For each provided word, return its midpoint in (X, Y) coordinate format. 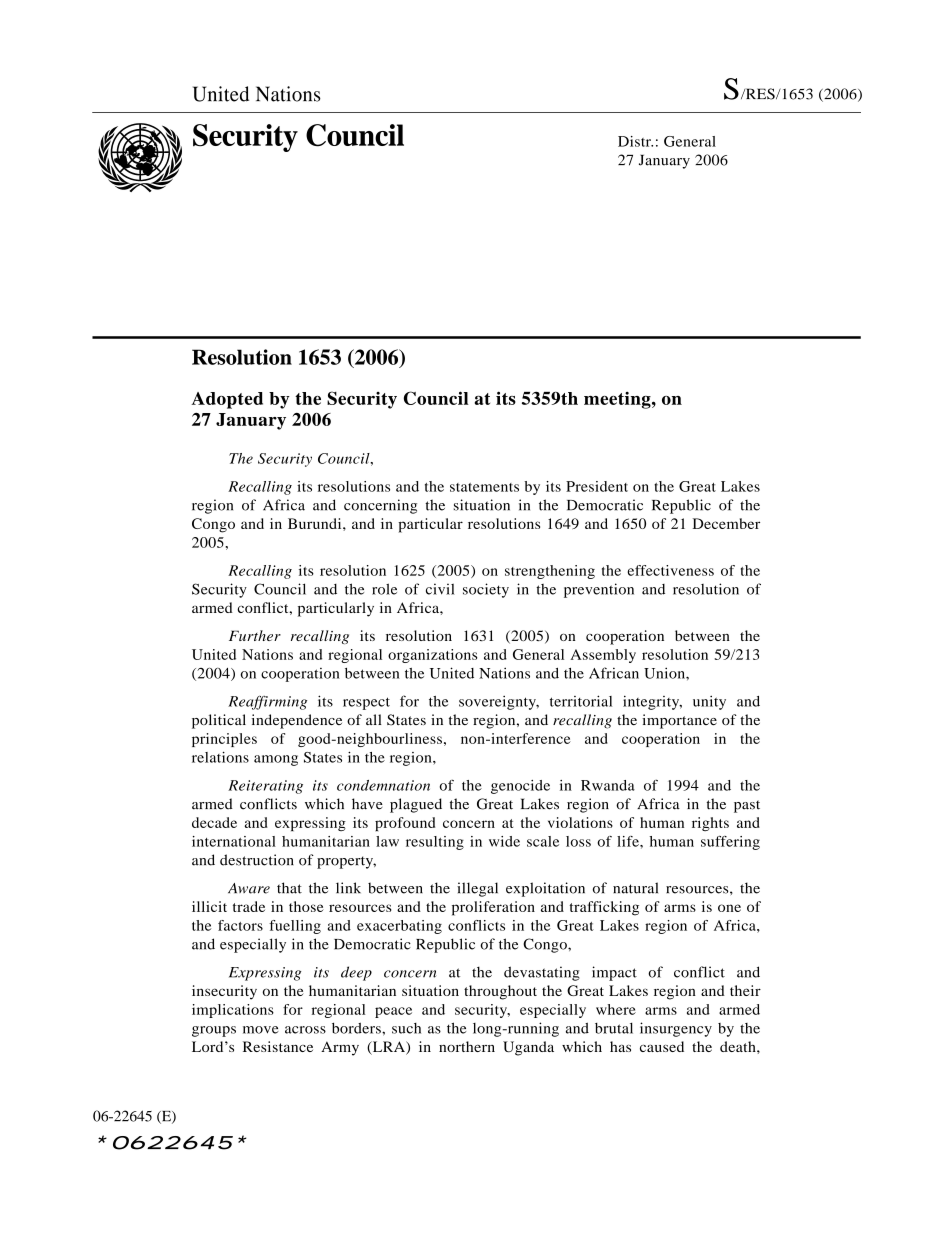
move (261, 1030)
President (597, 486)
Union (665, 673)
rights (710, 824)
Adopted (227, 400)
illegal (477, 889)
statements (484, 487)
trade (249, 906)
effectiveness (671, 570)
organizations (432, 656)
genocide (520, 787)
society (486, 590)
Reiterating (265, 787)
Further (255, 635)
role (384, 589)
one (729, 908)
